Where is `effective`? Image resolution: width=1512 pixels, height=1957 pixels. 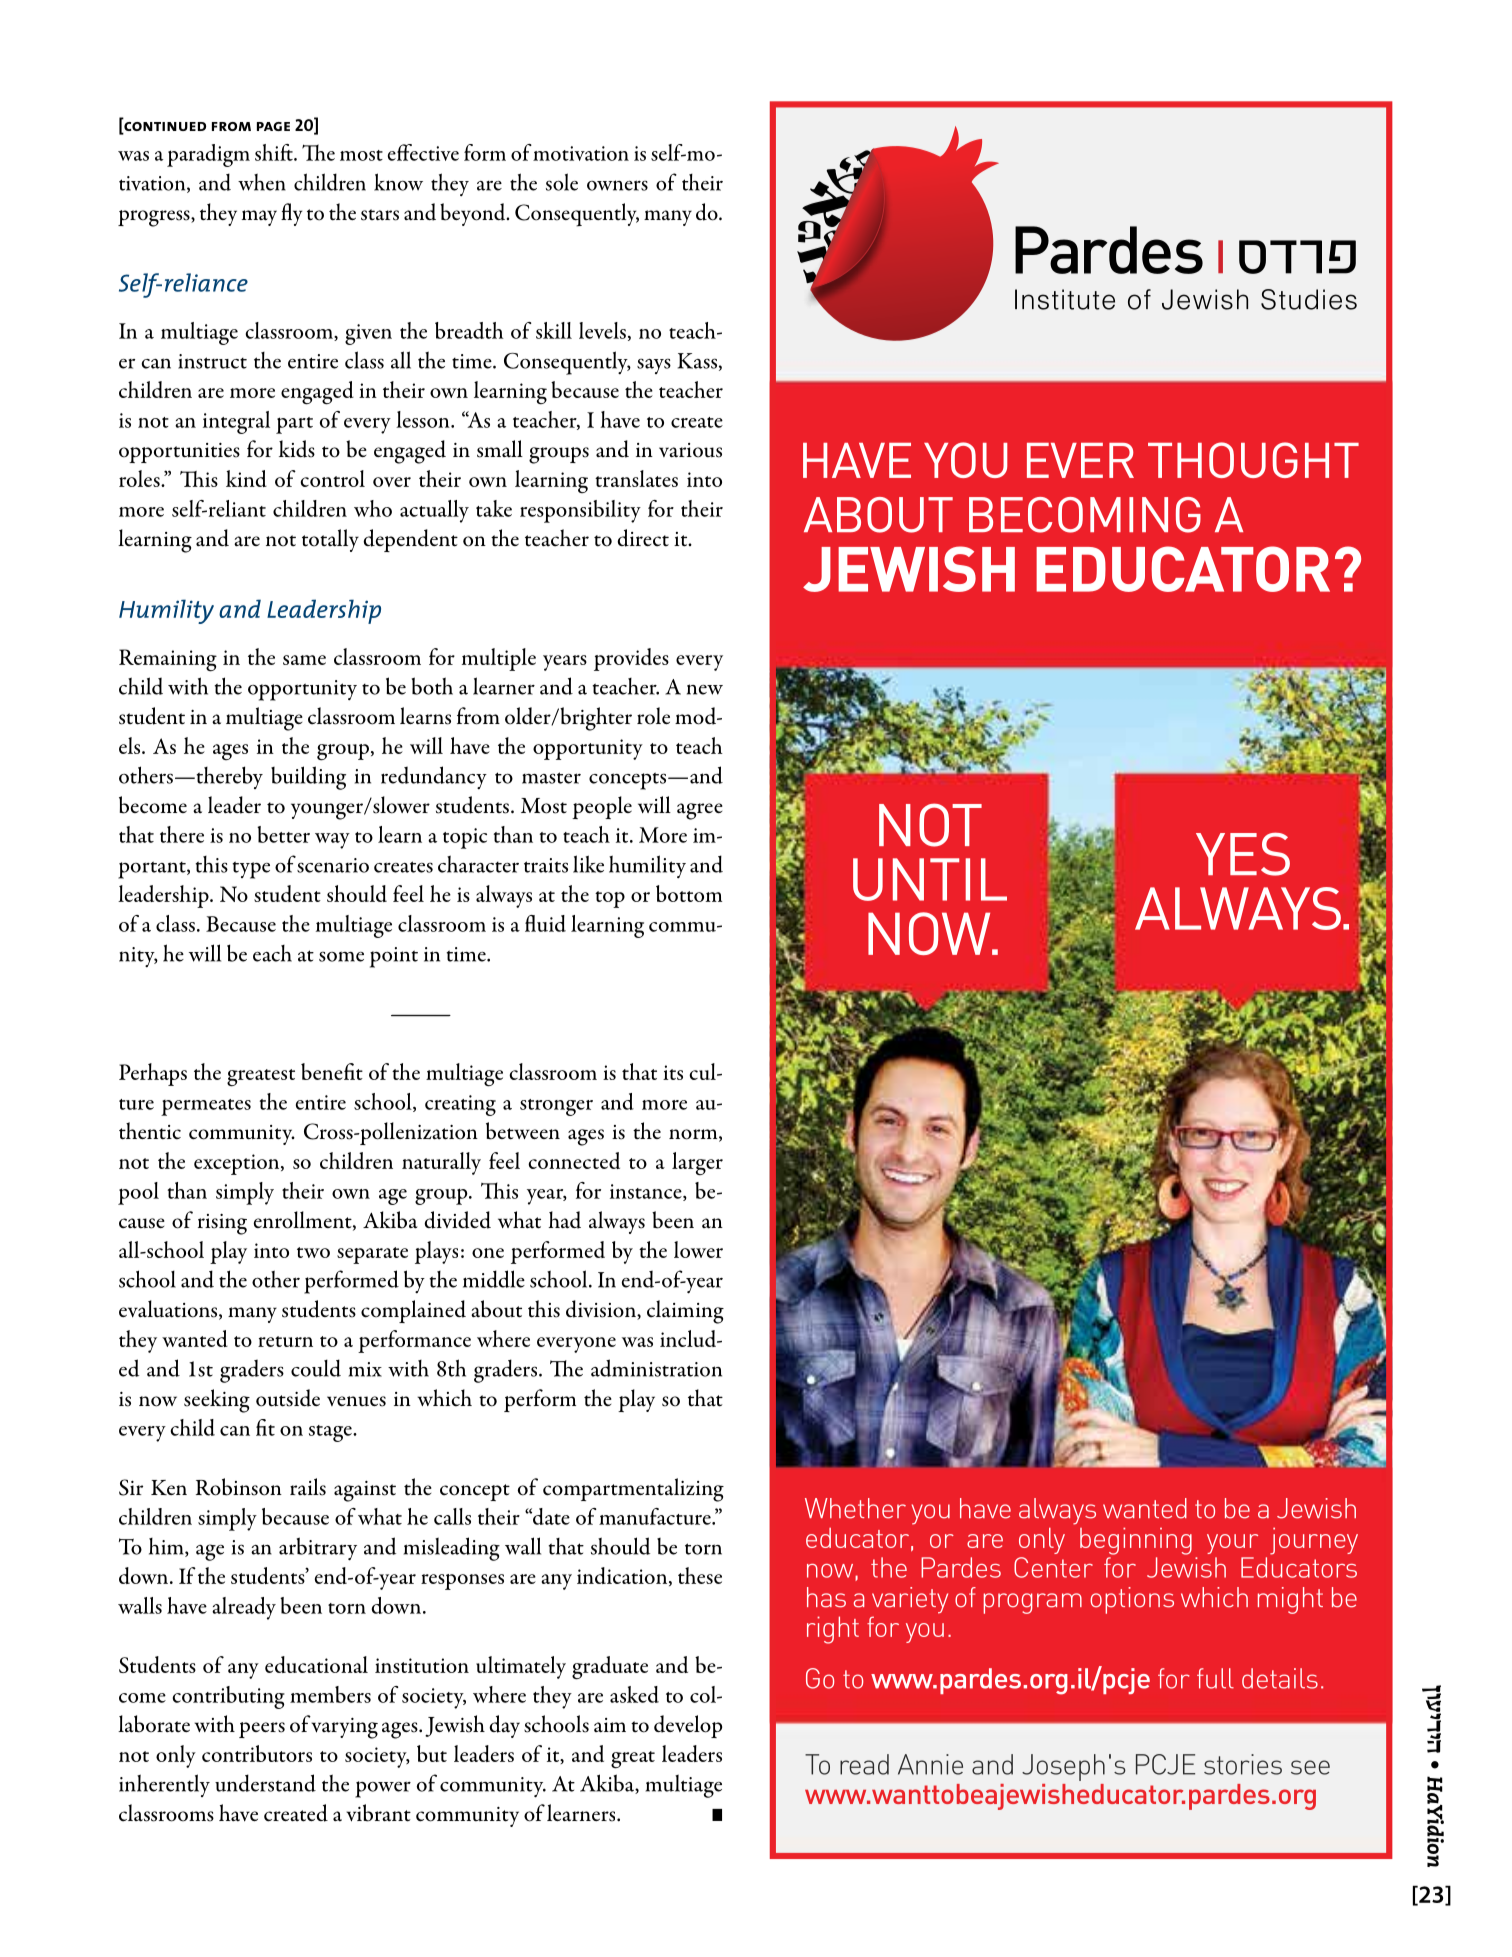
effective is located at coordinates (423, 152).
